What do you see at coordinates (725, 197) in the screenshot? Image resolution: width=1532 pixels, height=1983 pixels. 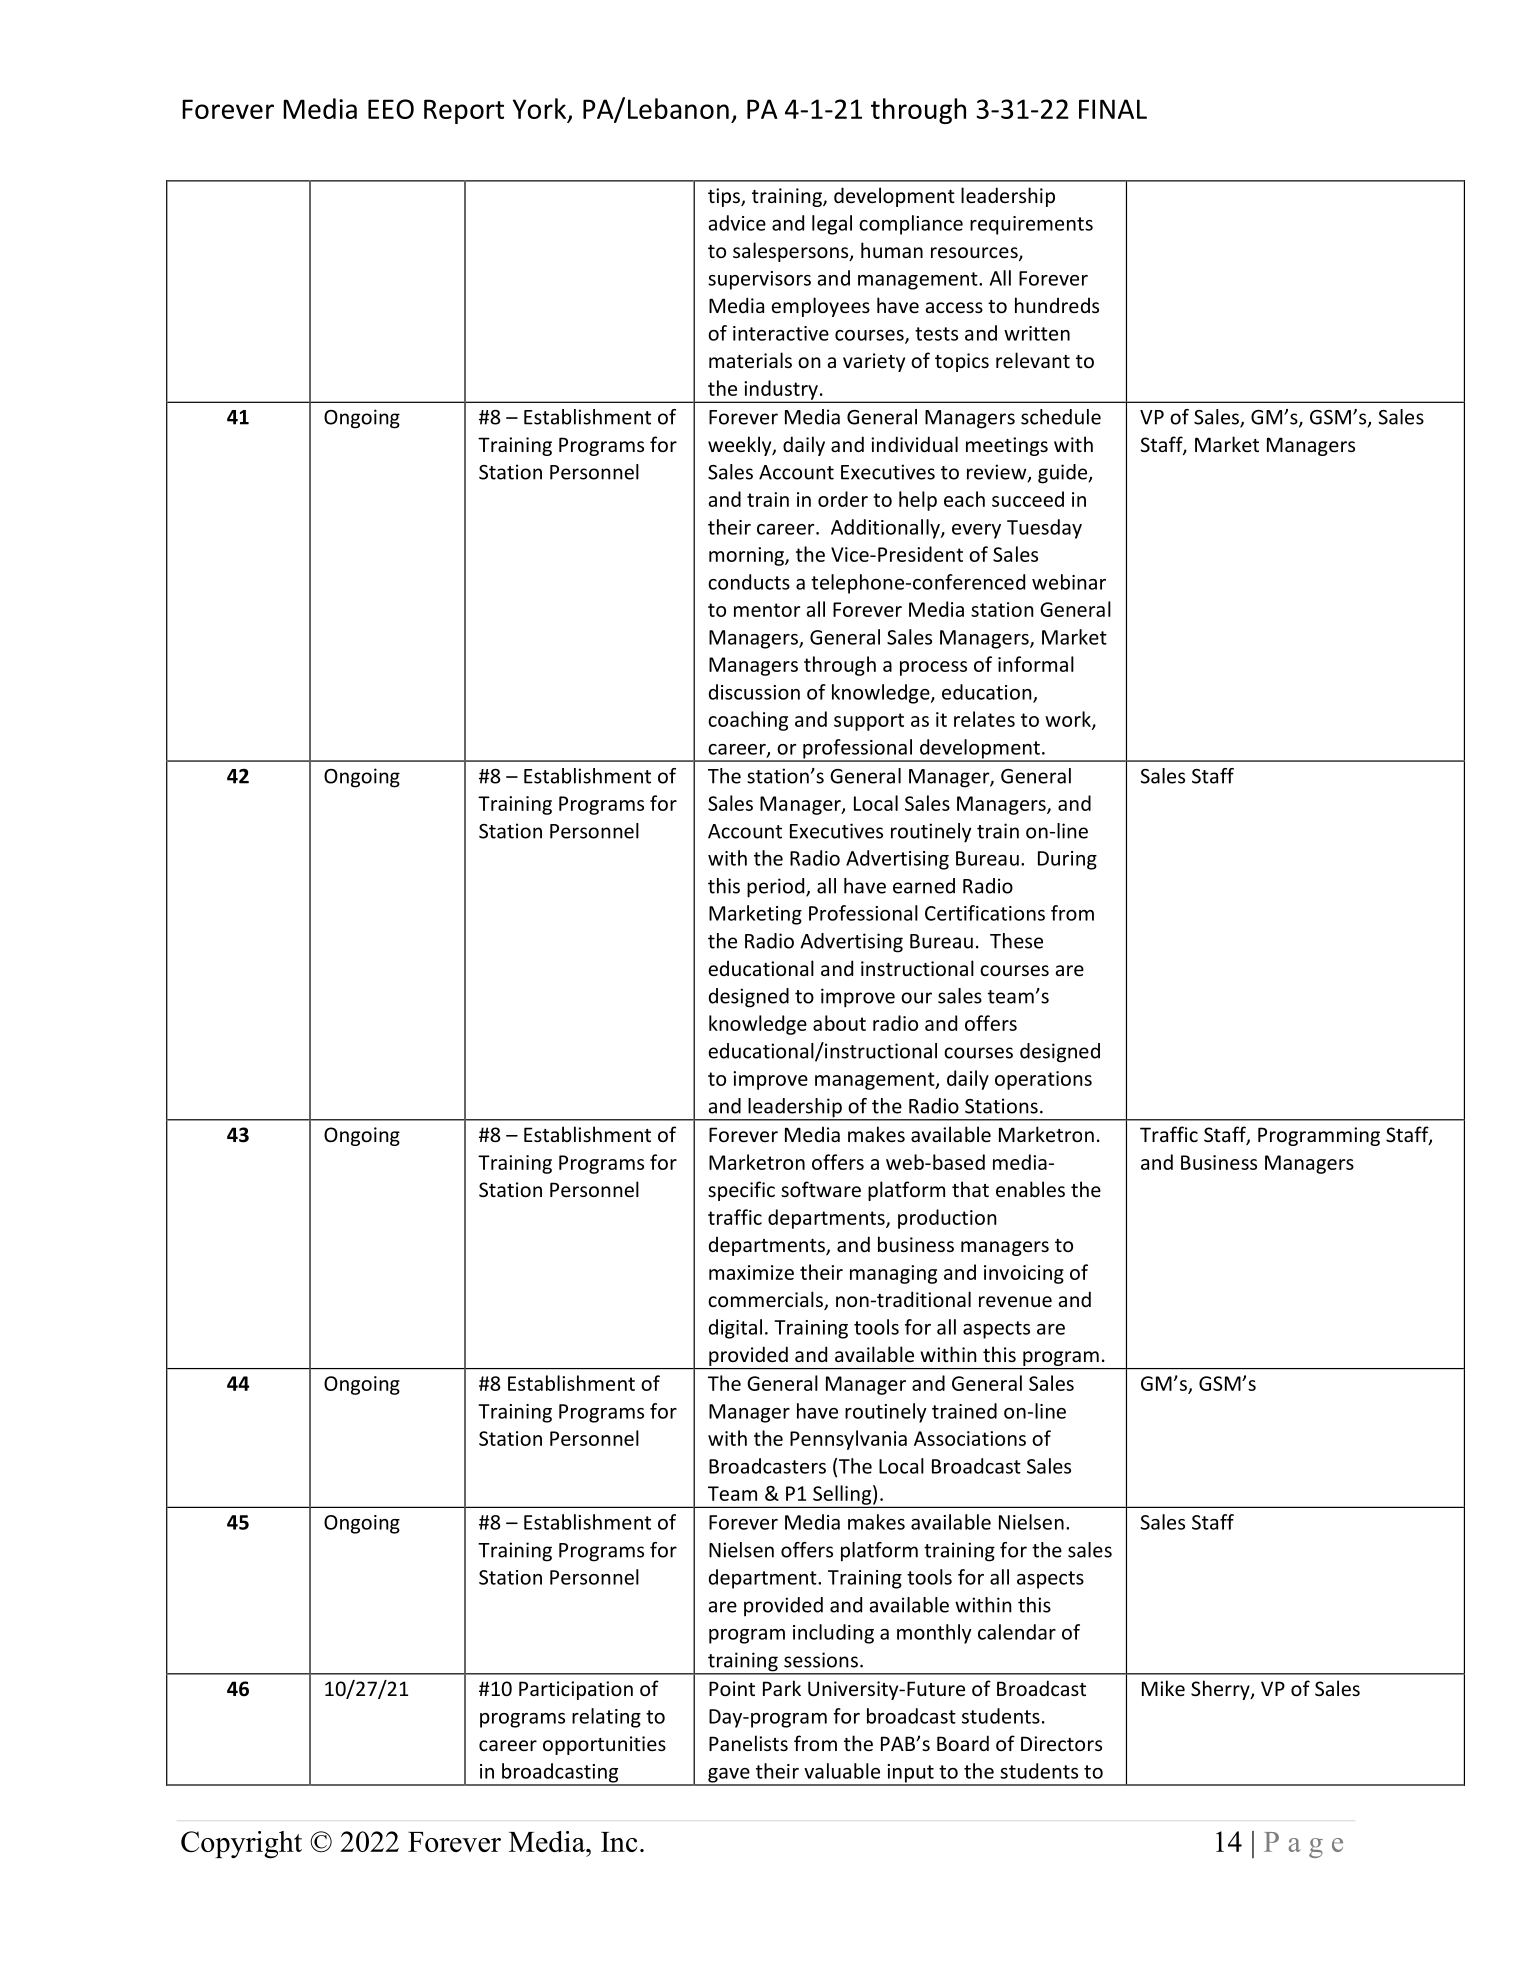 I see `tips` at bounding box center [725, 197].
